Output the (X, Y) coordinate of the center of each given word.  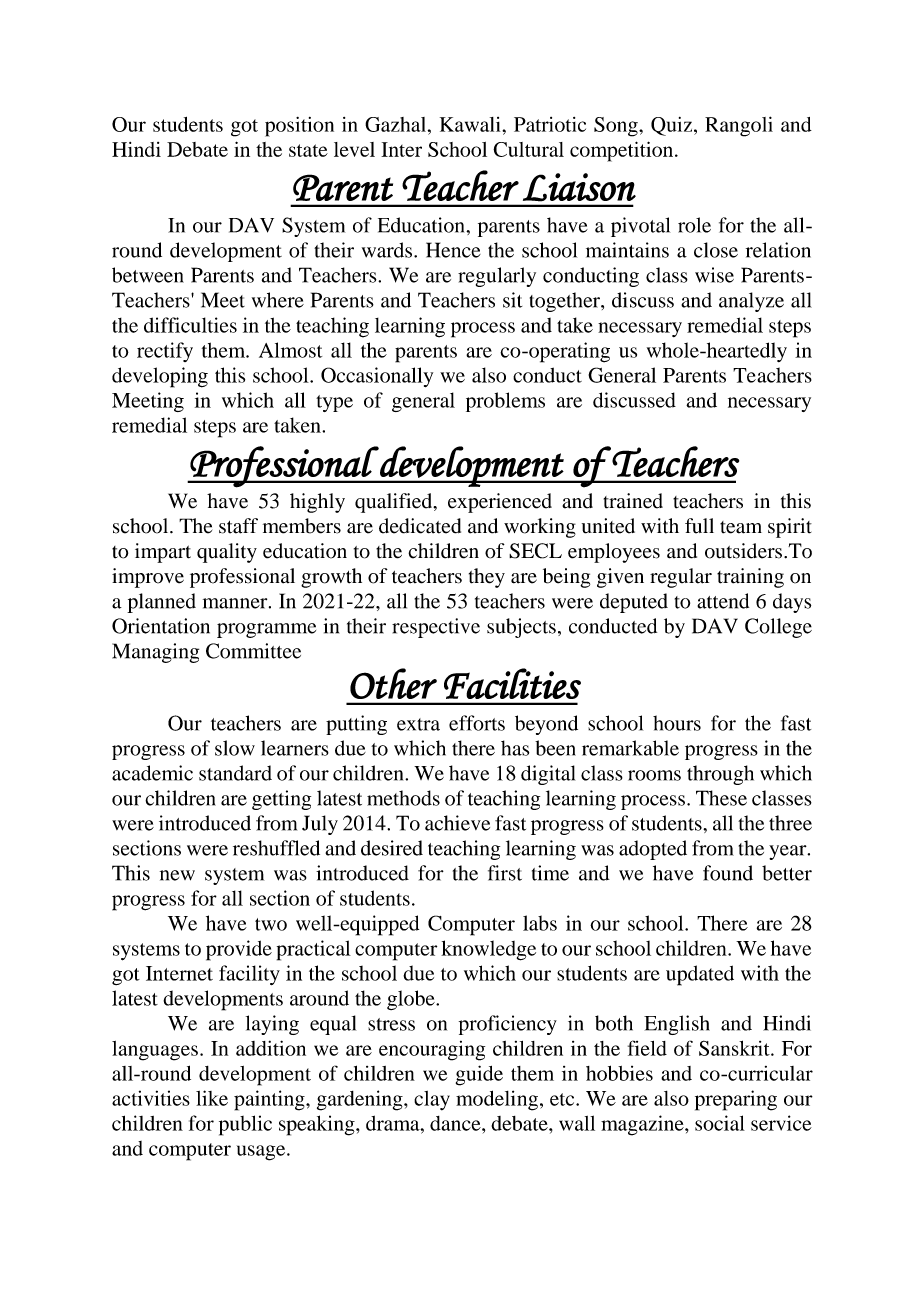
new (177, 875)
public (245, 1125)
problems (505, 402)
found (728, 873)
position (299, 127)
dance (456, 1123)
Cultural (528, 149)
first (505, 873)
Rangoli (739, 126)
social (720, 1123)
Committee (253, 651)
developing (160, 377)
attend (723, 601)
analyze (751, 302)
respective (436, 628)
